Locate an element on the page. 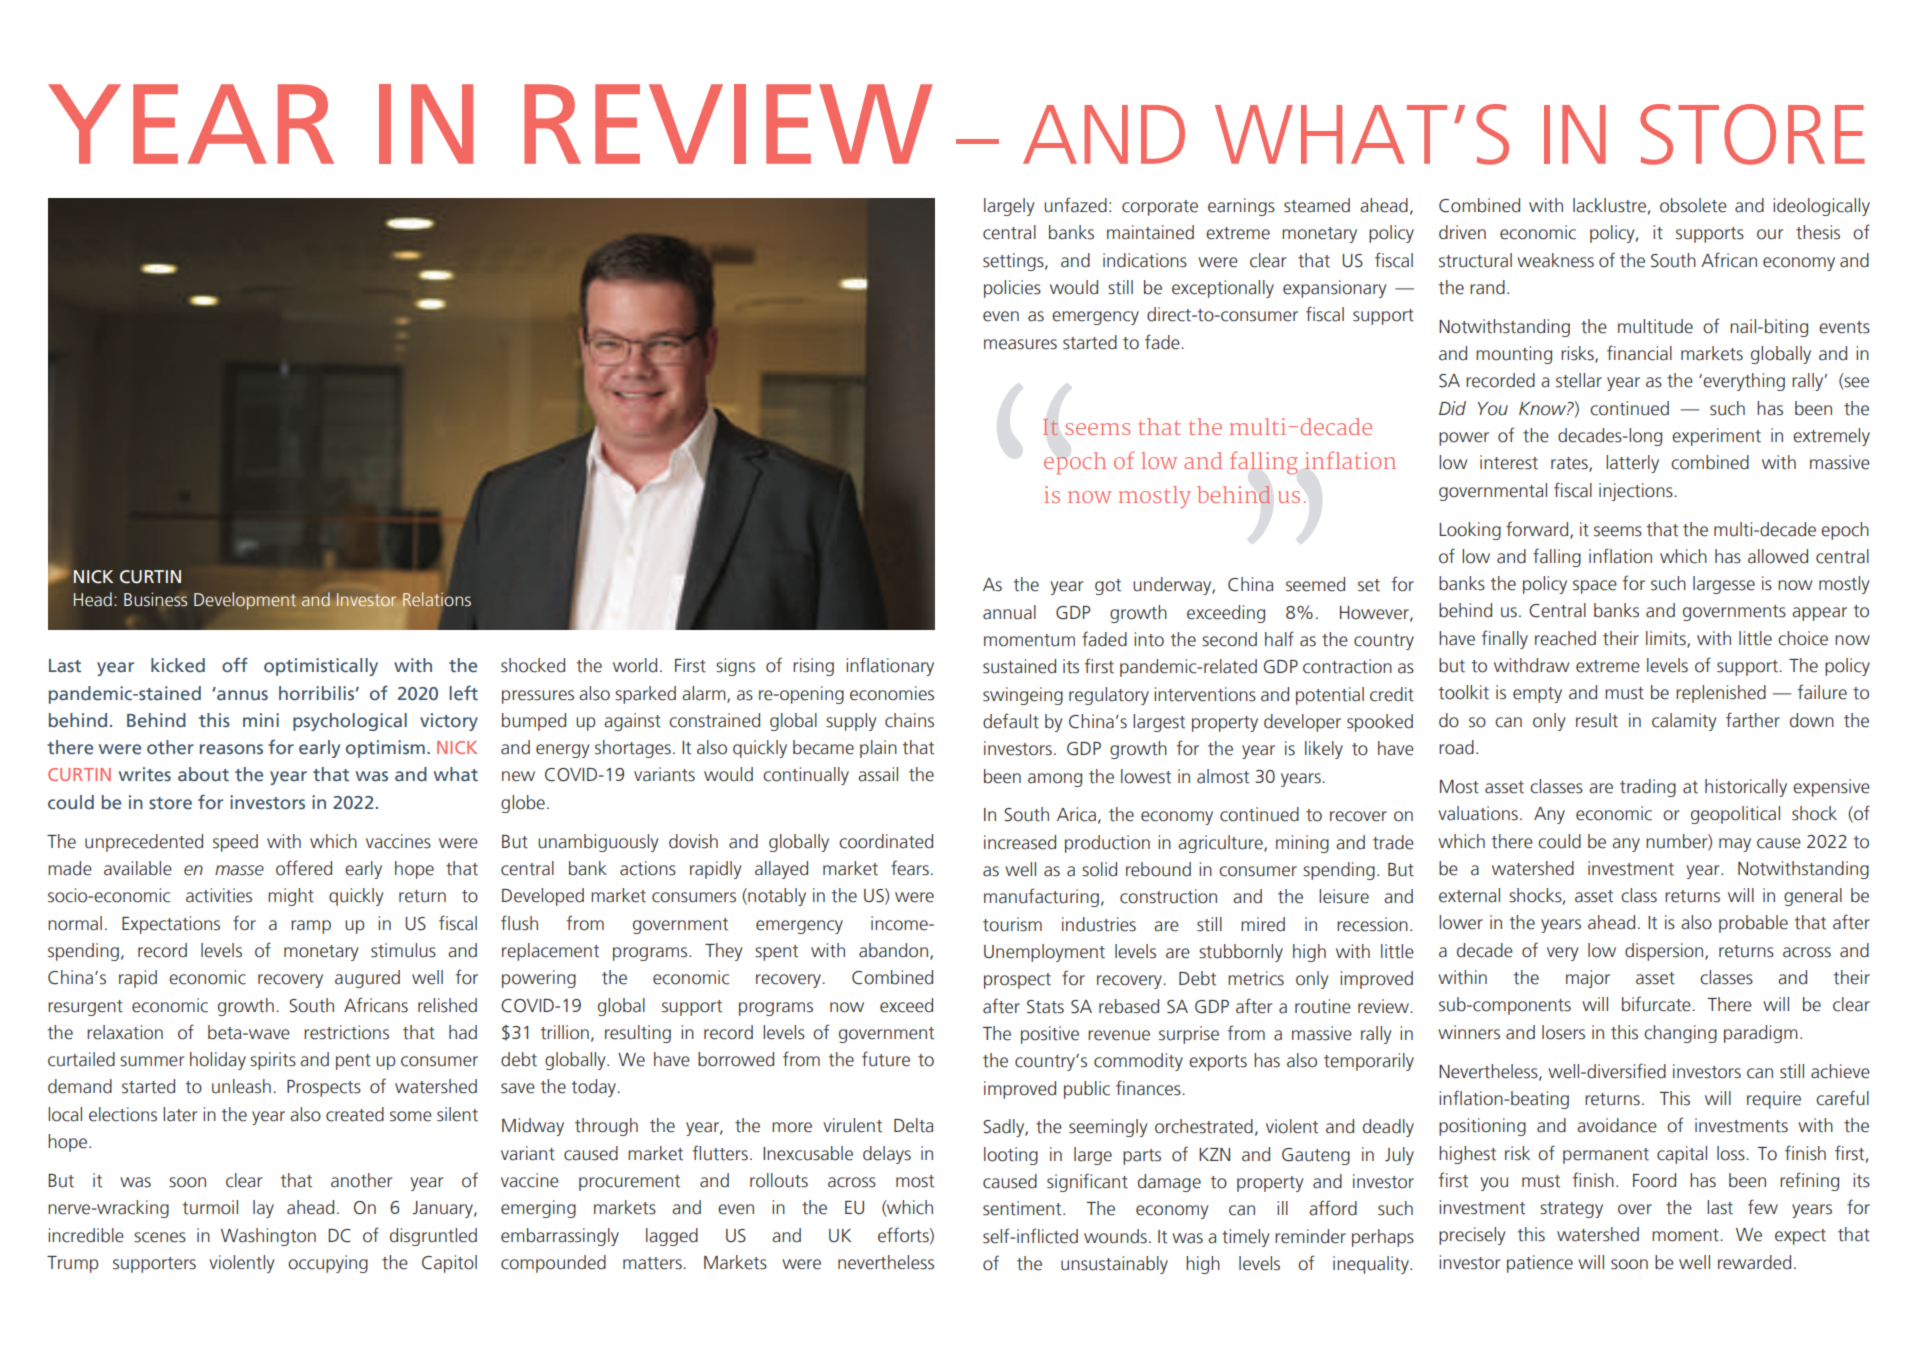  strategy is located at coordinates (1571, 1210).
